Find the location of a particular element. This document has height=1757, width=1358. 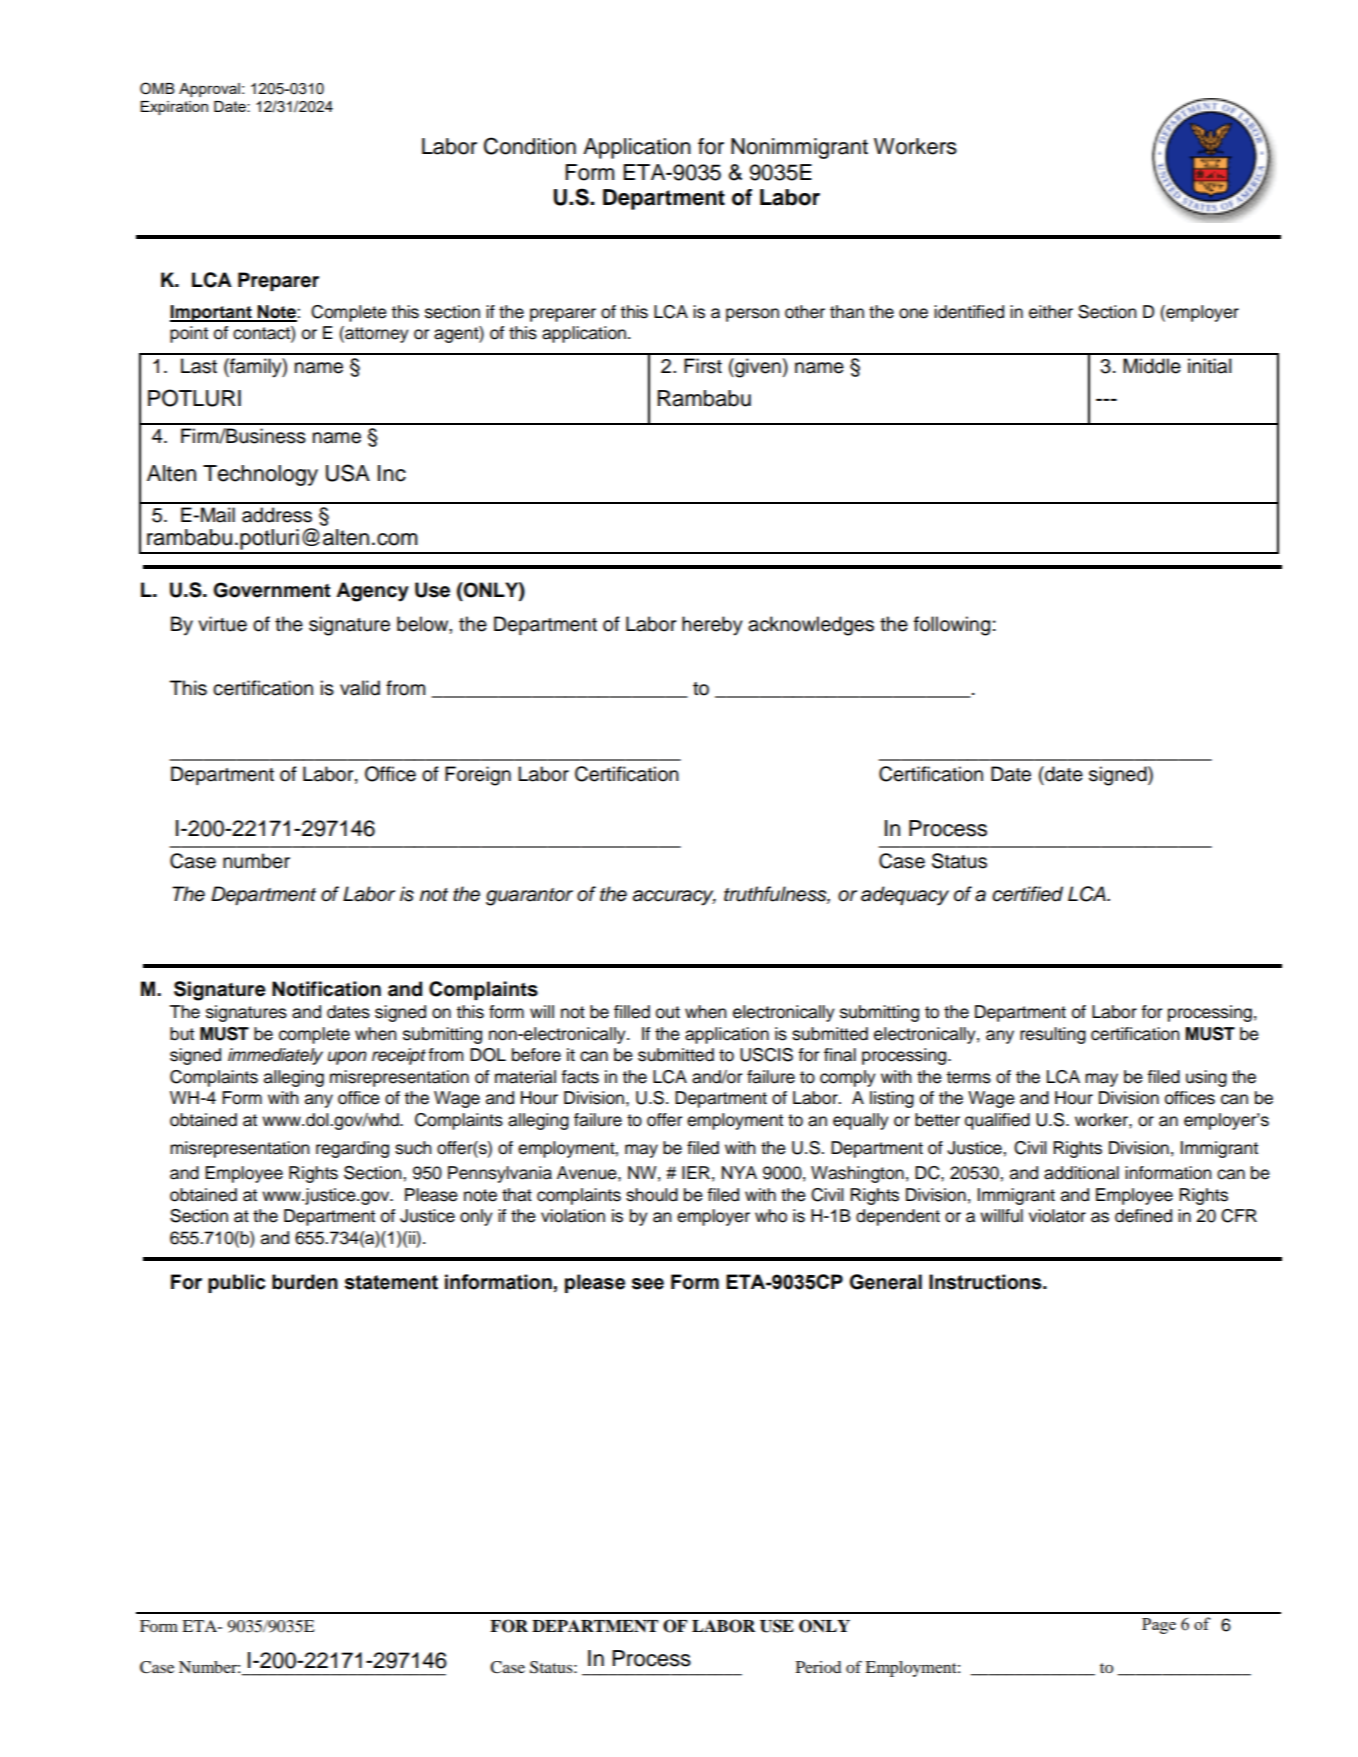

Approval is located at coordinates (209, 90).
